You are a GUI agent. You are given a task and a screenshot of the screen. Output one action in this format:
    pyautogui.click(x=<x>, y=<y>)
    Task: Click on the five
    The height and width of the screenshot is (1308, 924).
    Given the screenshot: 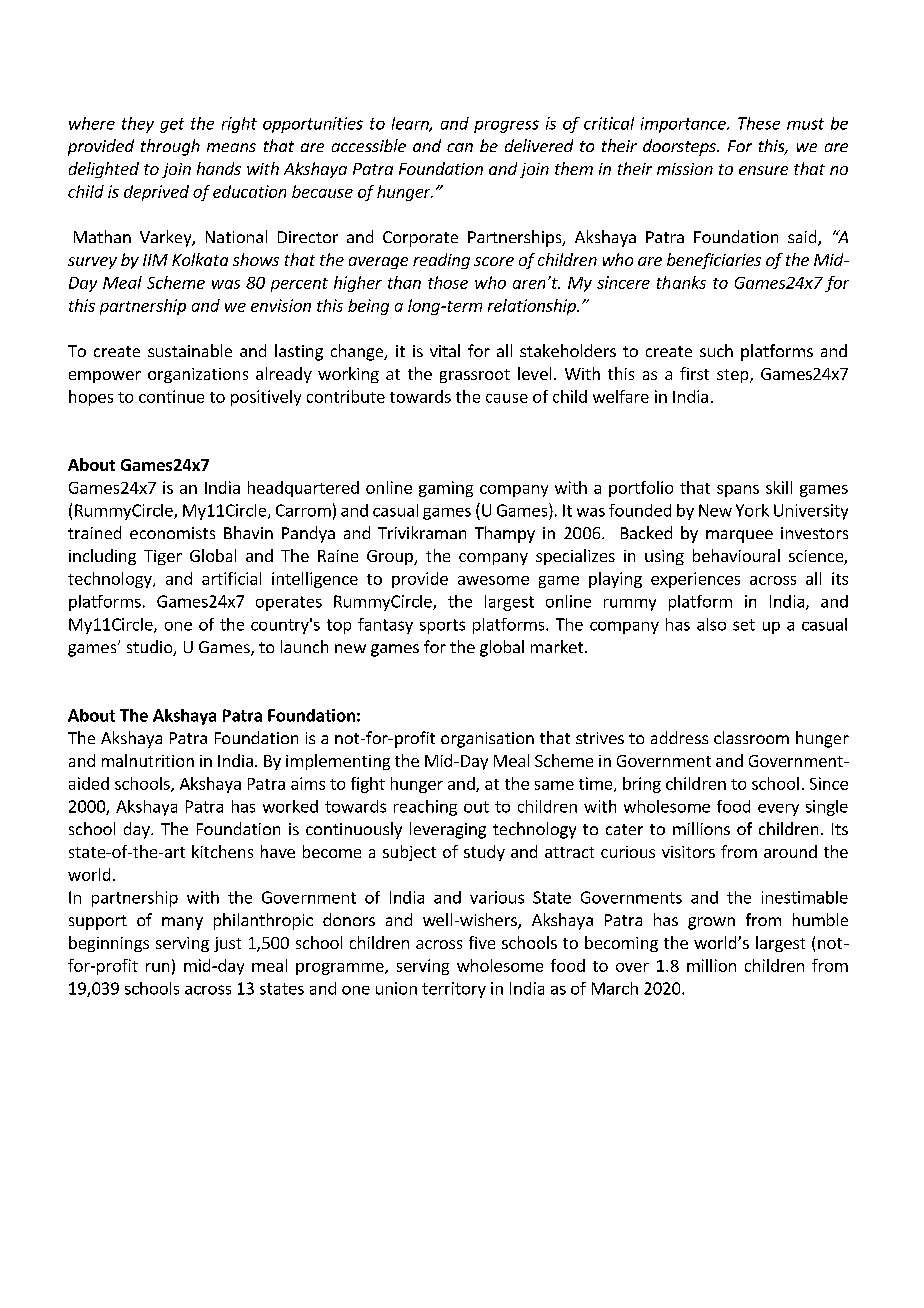 What is the action you would take?
    pyautogui.click(x=482, y=942)
